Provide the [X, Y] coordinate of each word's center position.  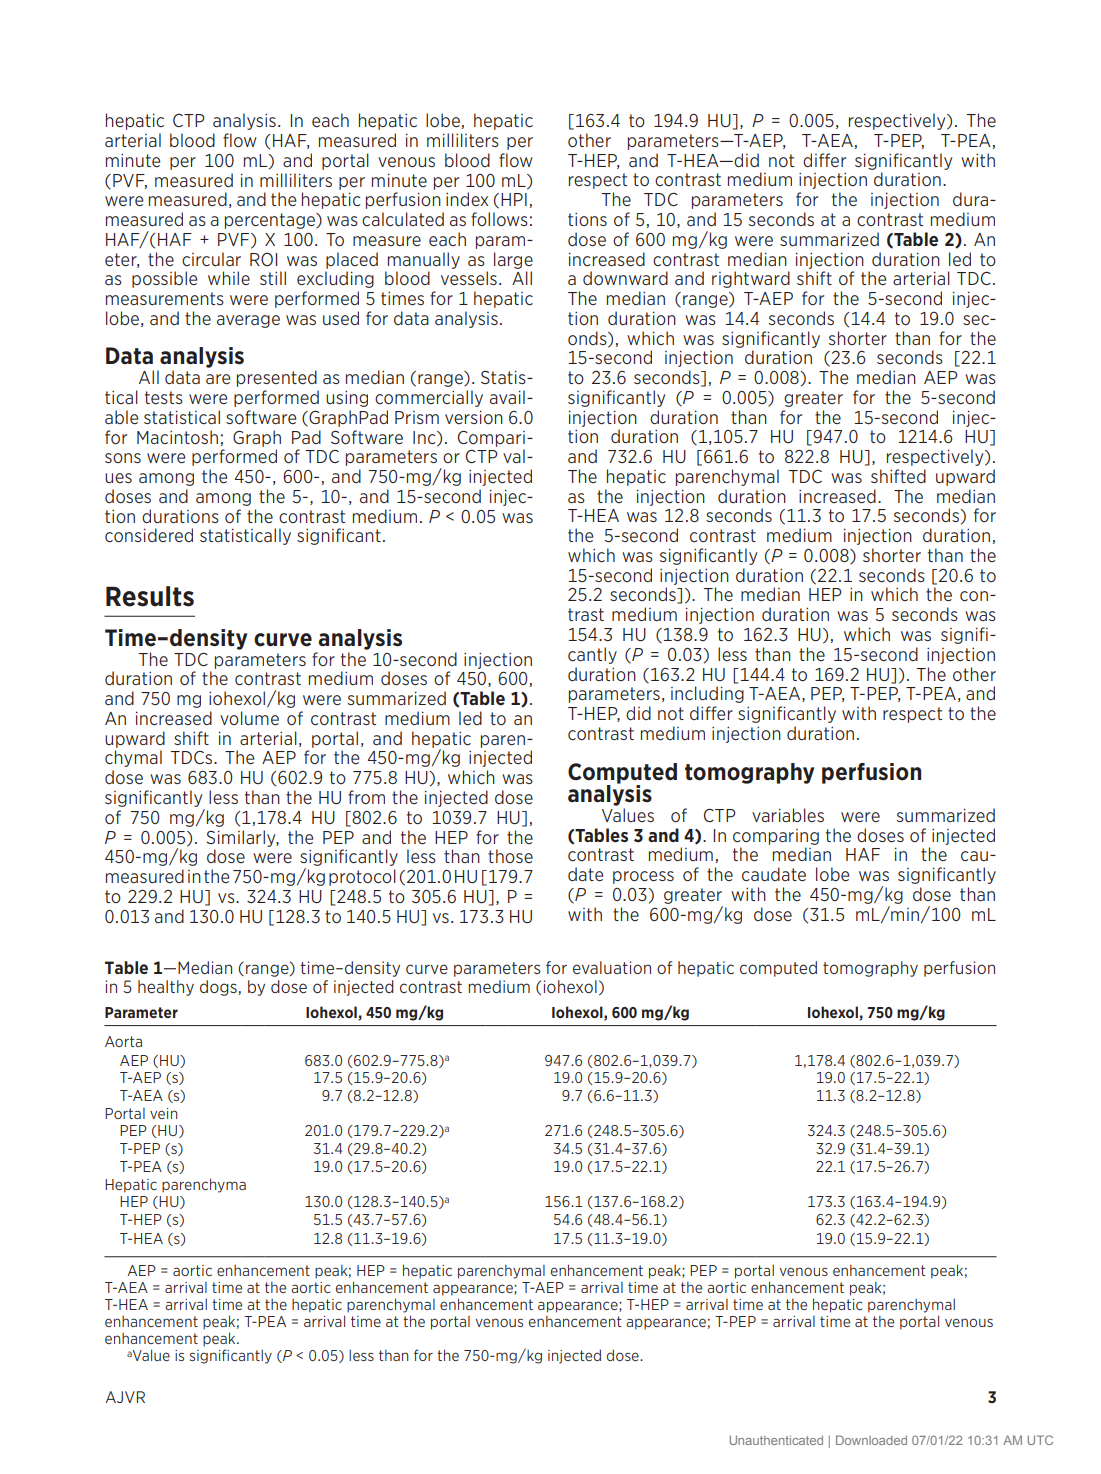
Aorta [123, 1041]
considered [149, 535]
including [707, 694]
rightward [751, 279]
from [366, 797]
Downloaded [871, 1440]
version [474, 417]
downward [625, 278]
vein [163, 1113]
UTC [1040, 1440]
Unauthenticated [776, 1440]
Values [628, 815]
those [510, 856]
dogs [219, 988]
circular [211, 259]
